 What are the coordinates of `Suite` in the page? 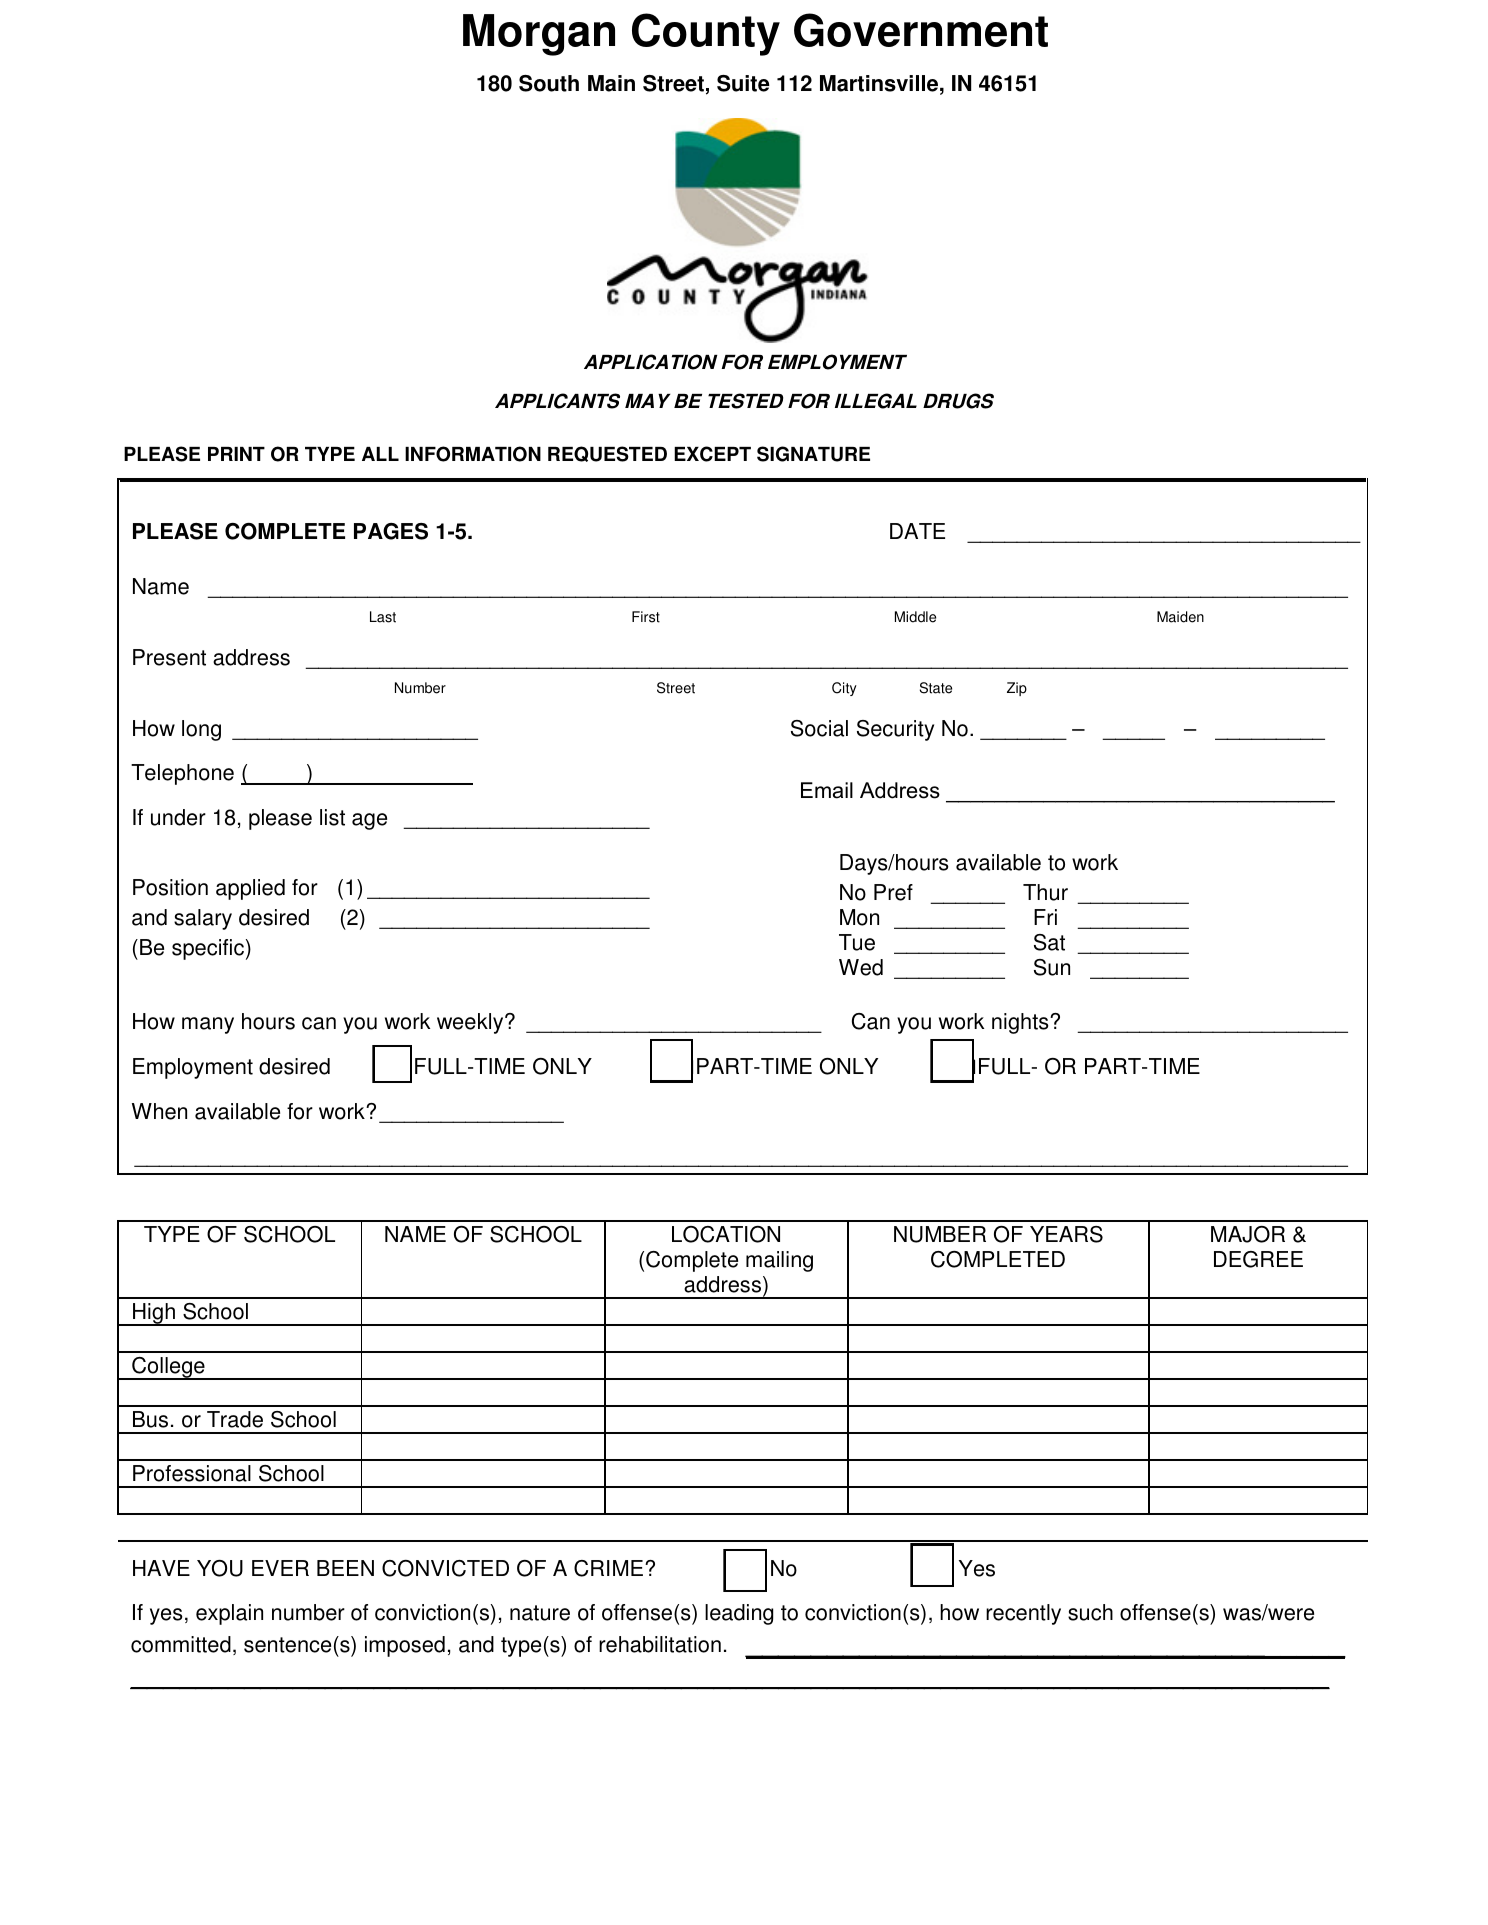 It's located at (743, 83).
